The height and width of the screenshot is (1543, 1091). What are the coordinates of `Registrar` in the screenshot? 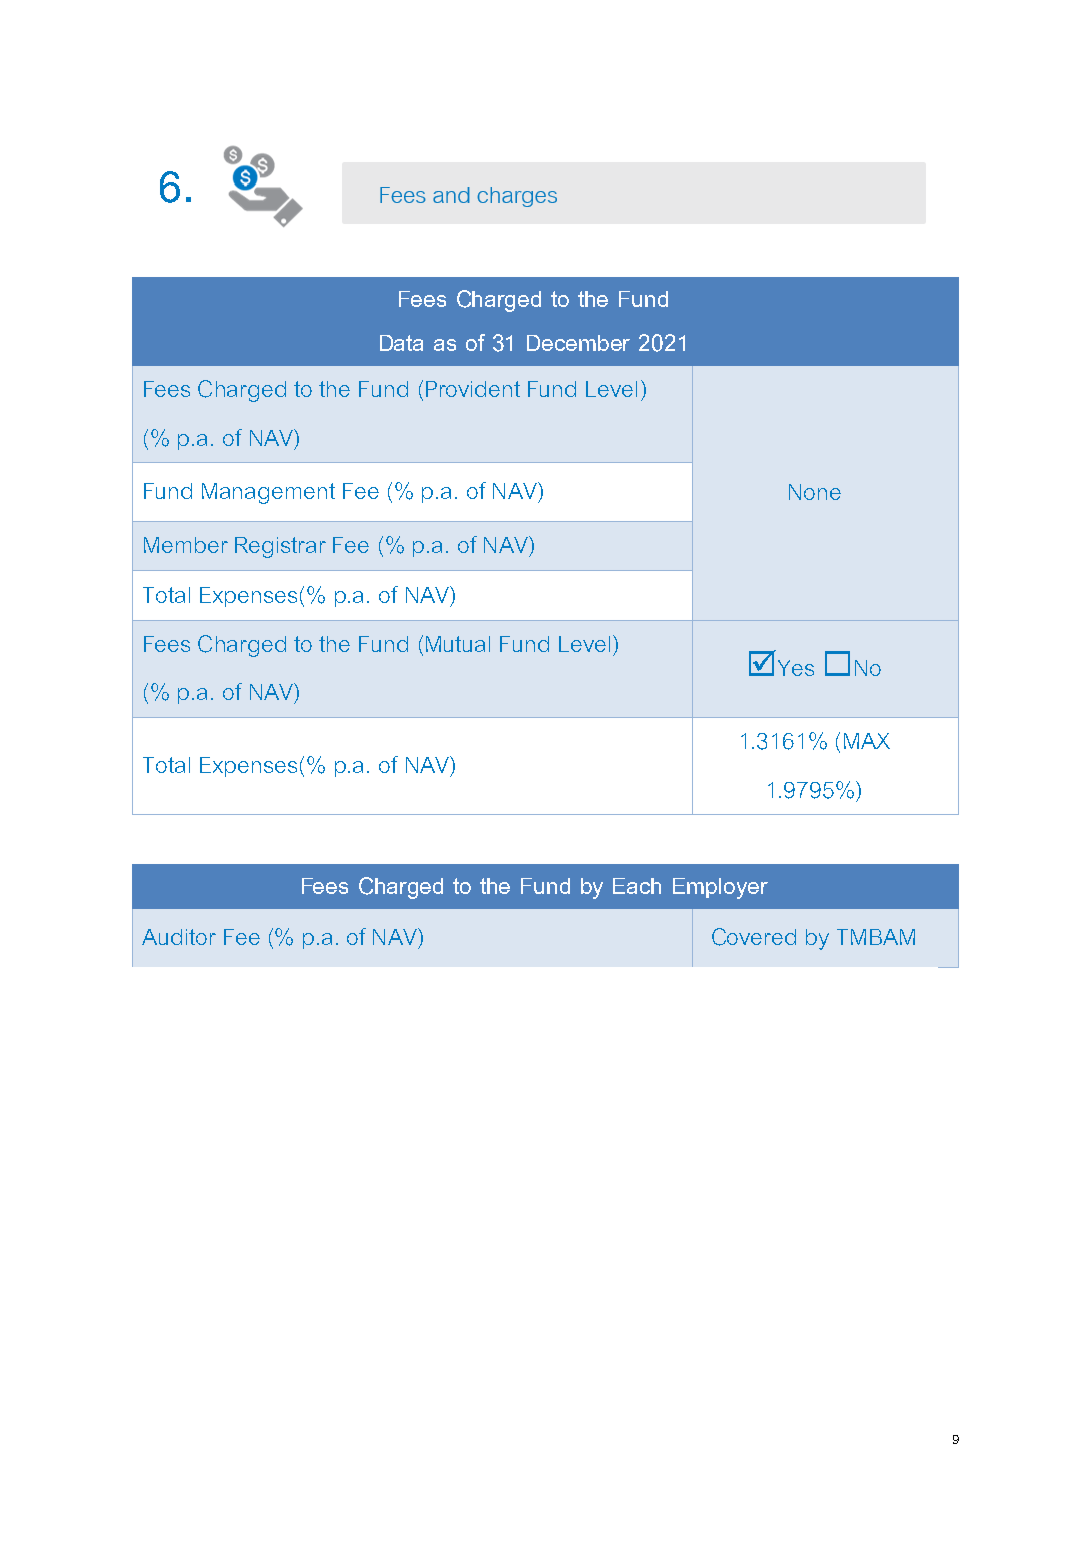 It's located at (280, 547).
